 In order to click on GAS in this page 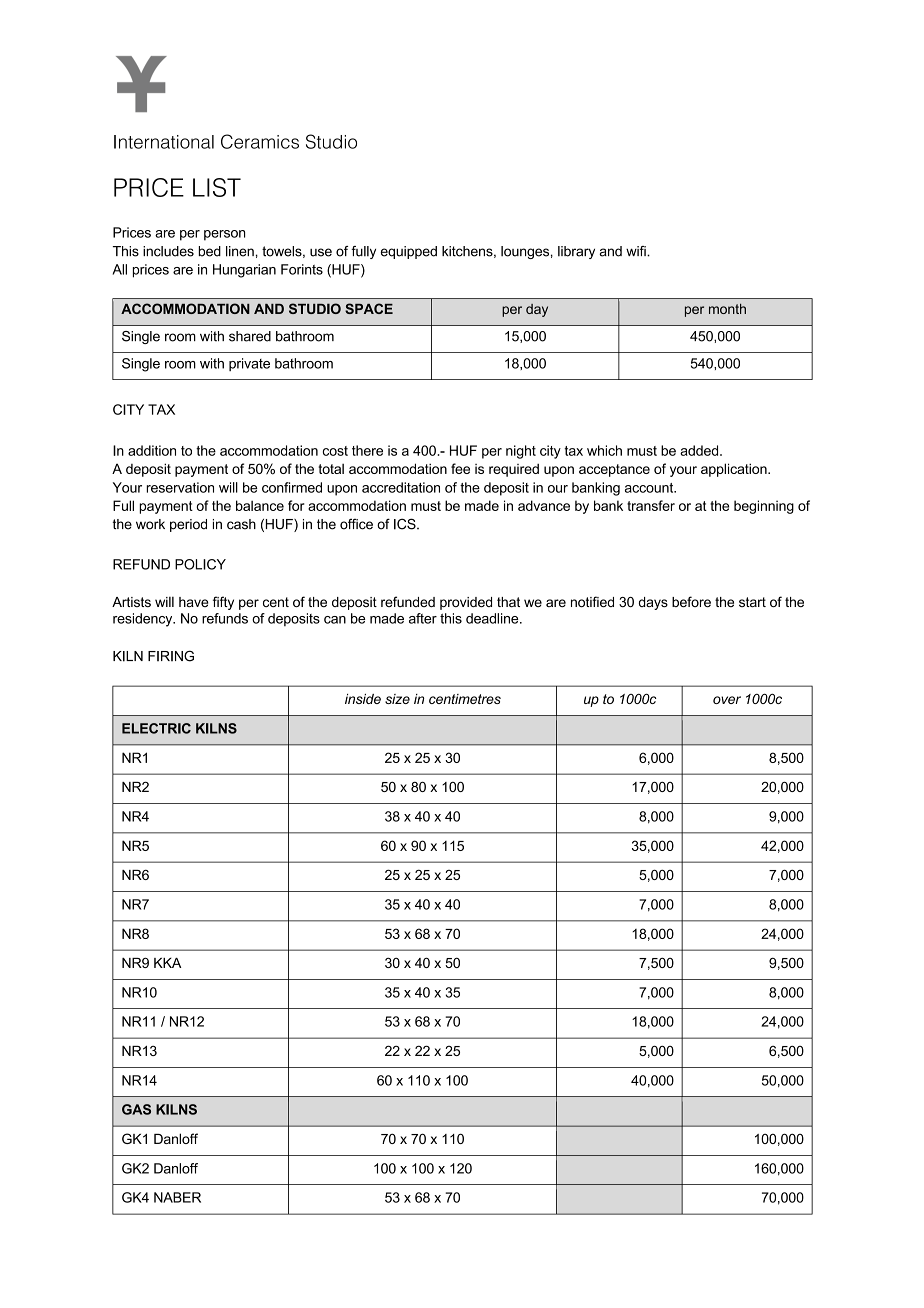, I will do `click(136, 1109)`.
